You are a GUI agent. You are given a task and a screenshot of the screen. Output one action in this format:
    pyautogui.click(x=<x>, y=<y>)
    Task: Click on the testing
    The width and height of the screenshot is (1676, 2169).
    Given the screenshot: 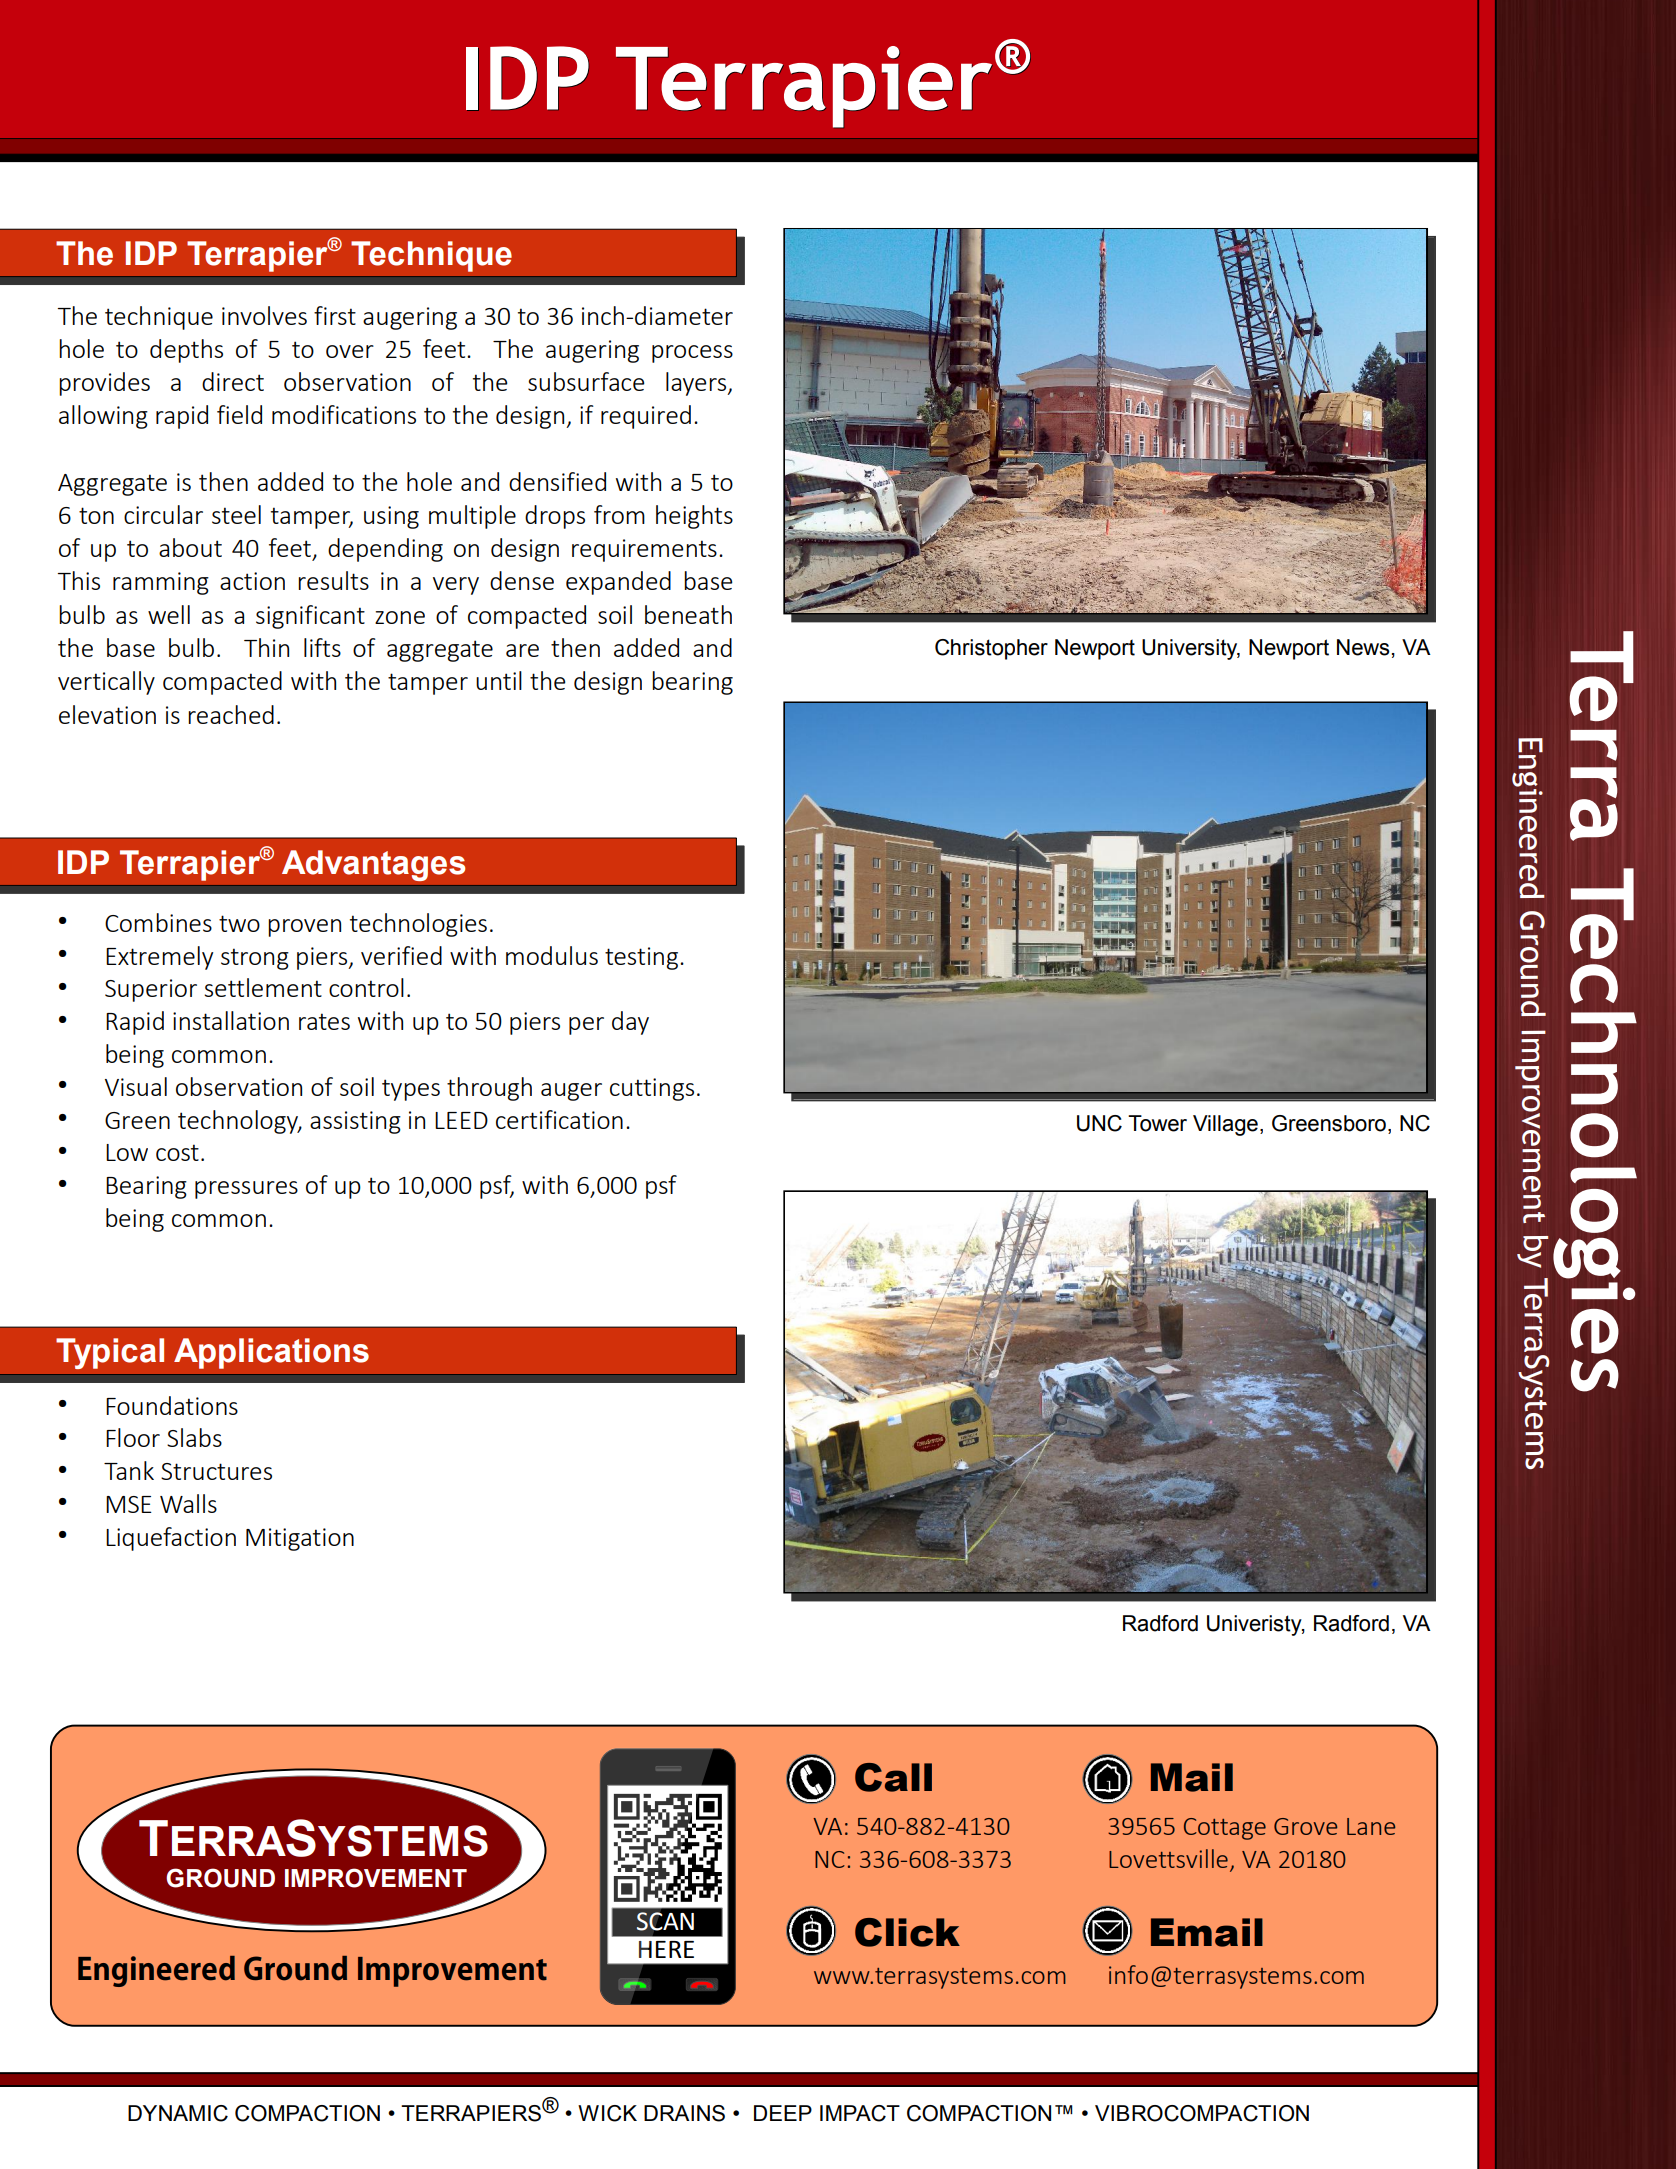 What is the action you would take?
    pyautogui.click(x=641, y=958)
